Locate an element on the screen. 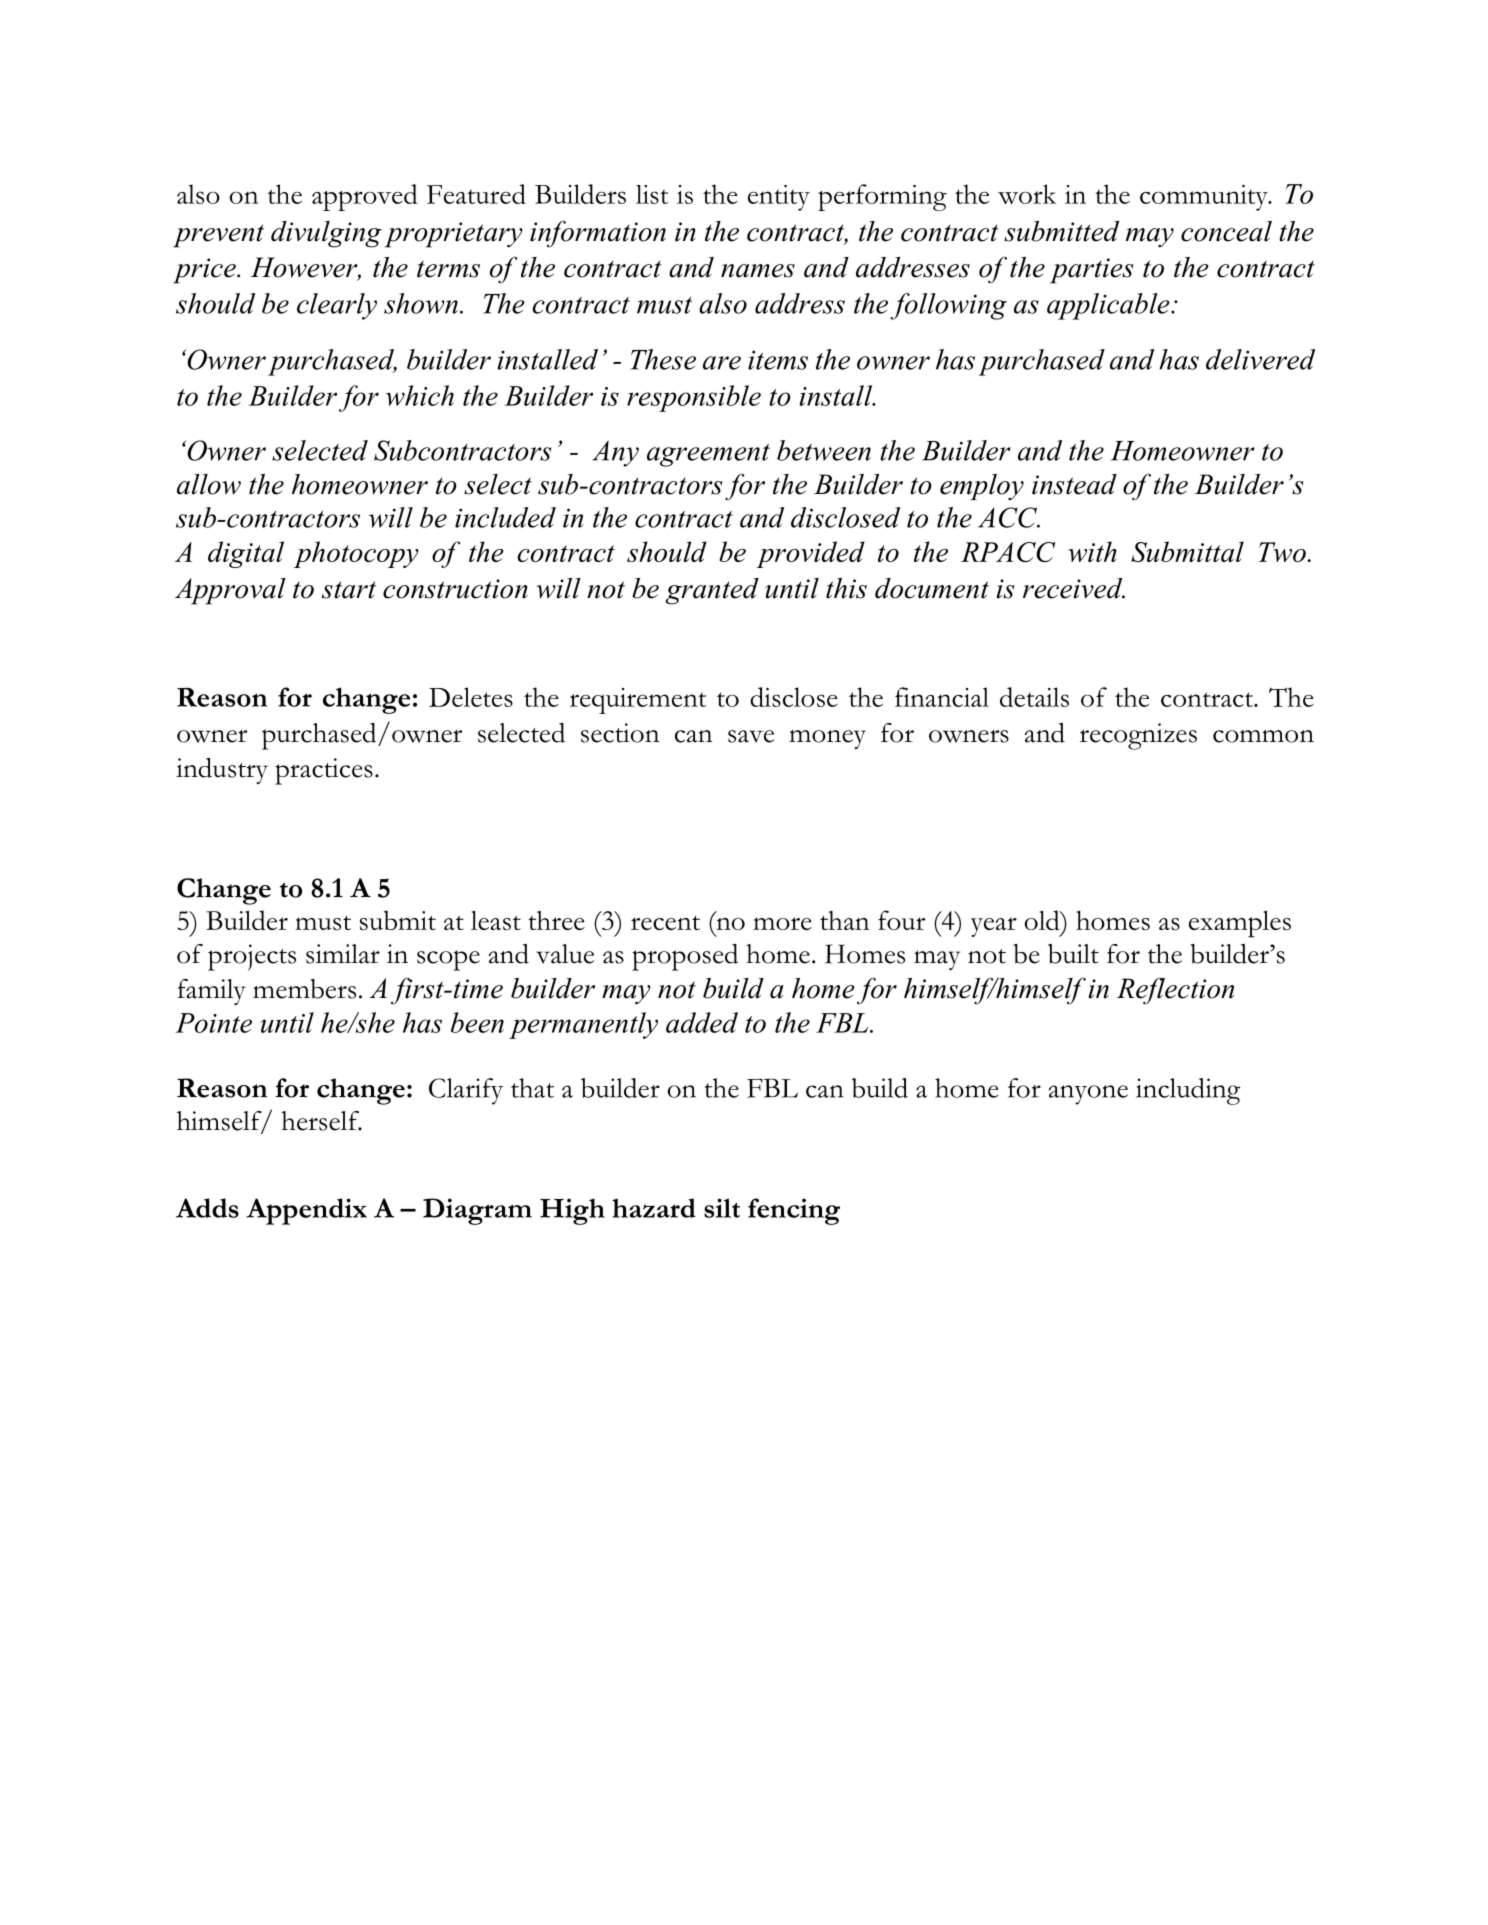 This screenshot has height=1925, width=1488. conceal is located at coordinates (1226, 231).
